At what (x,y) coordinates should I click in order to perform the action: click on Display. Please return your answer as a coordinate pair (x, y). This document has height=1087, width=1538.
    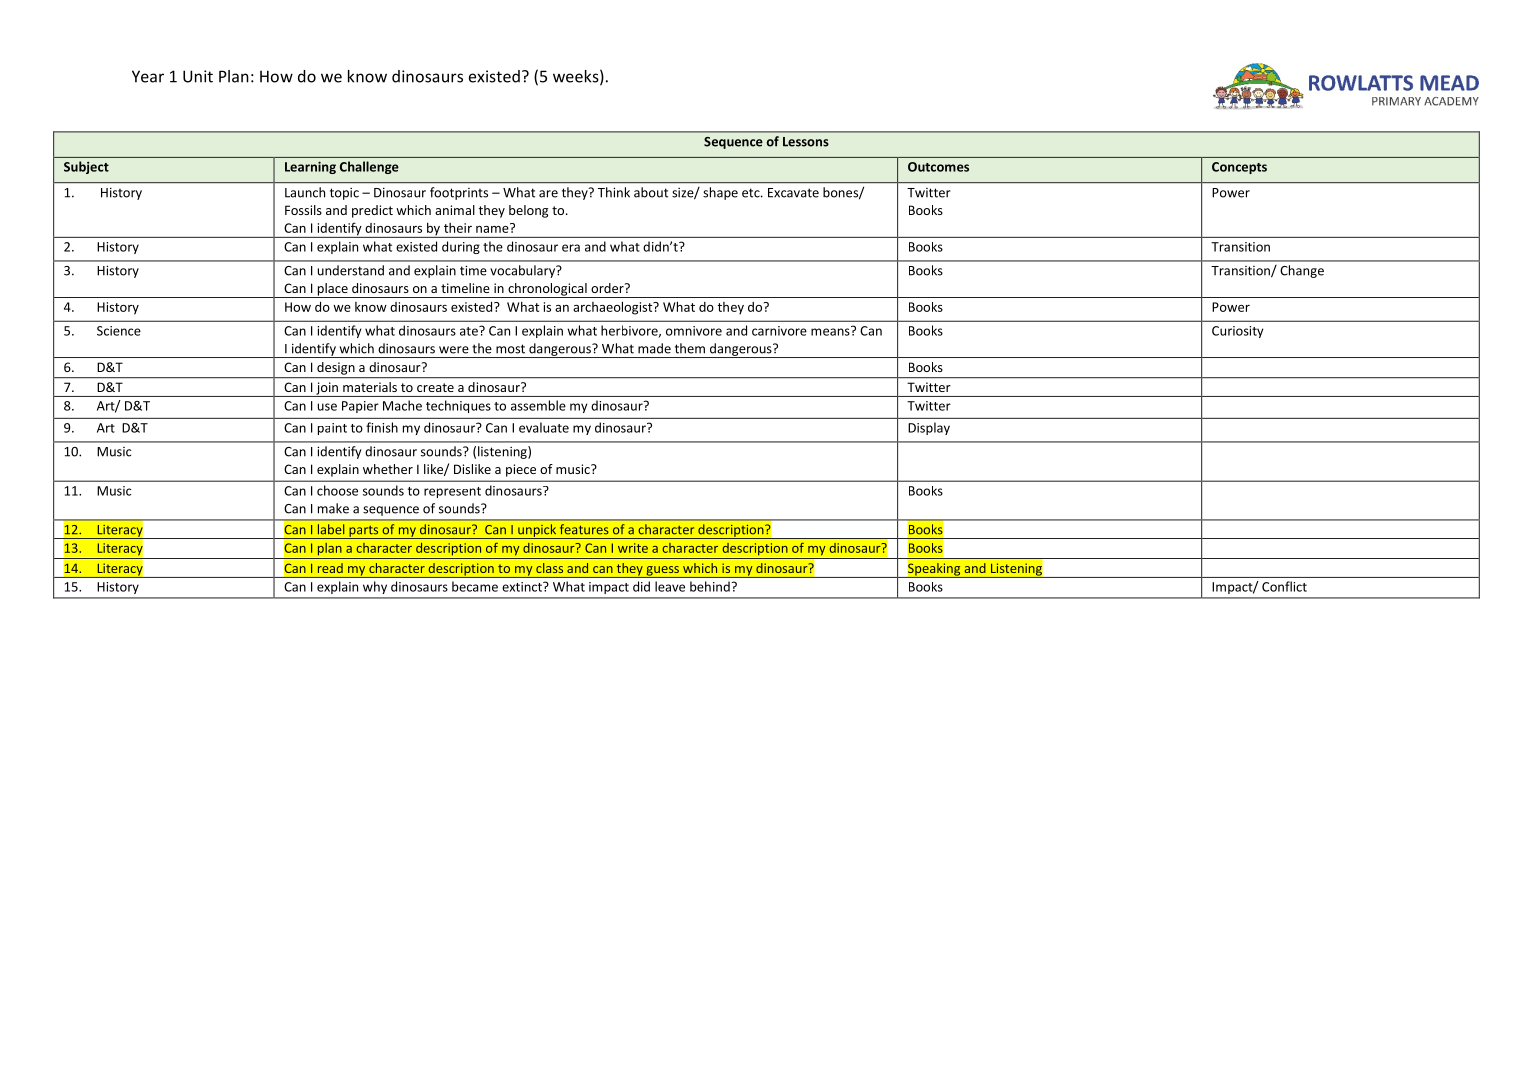
    Looking at the image, I should click on (929, 428).
